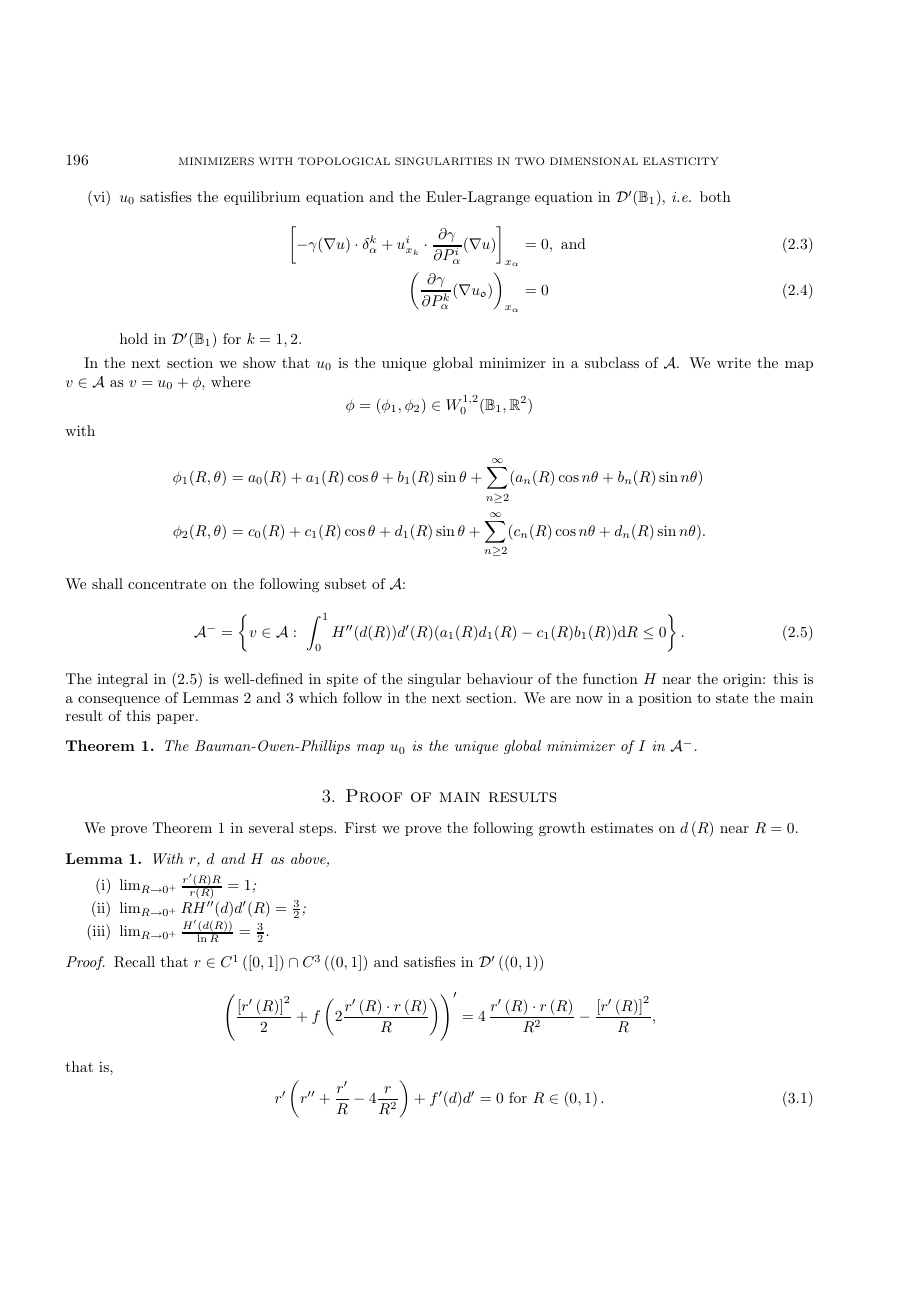  What do you see at coordinates (177, 719) in the page?
I see `paper` at bounding box center [177, 719].
